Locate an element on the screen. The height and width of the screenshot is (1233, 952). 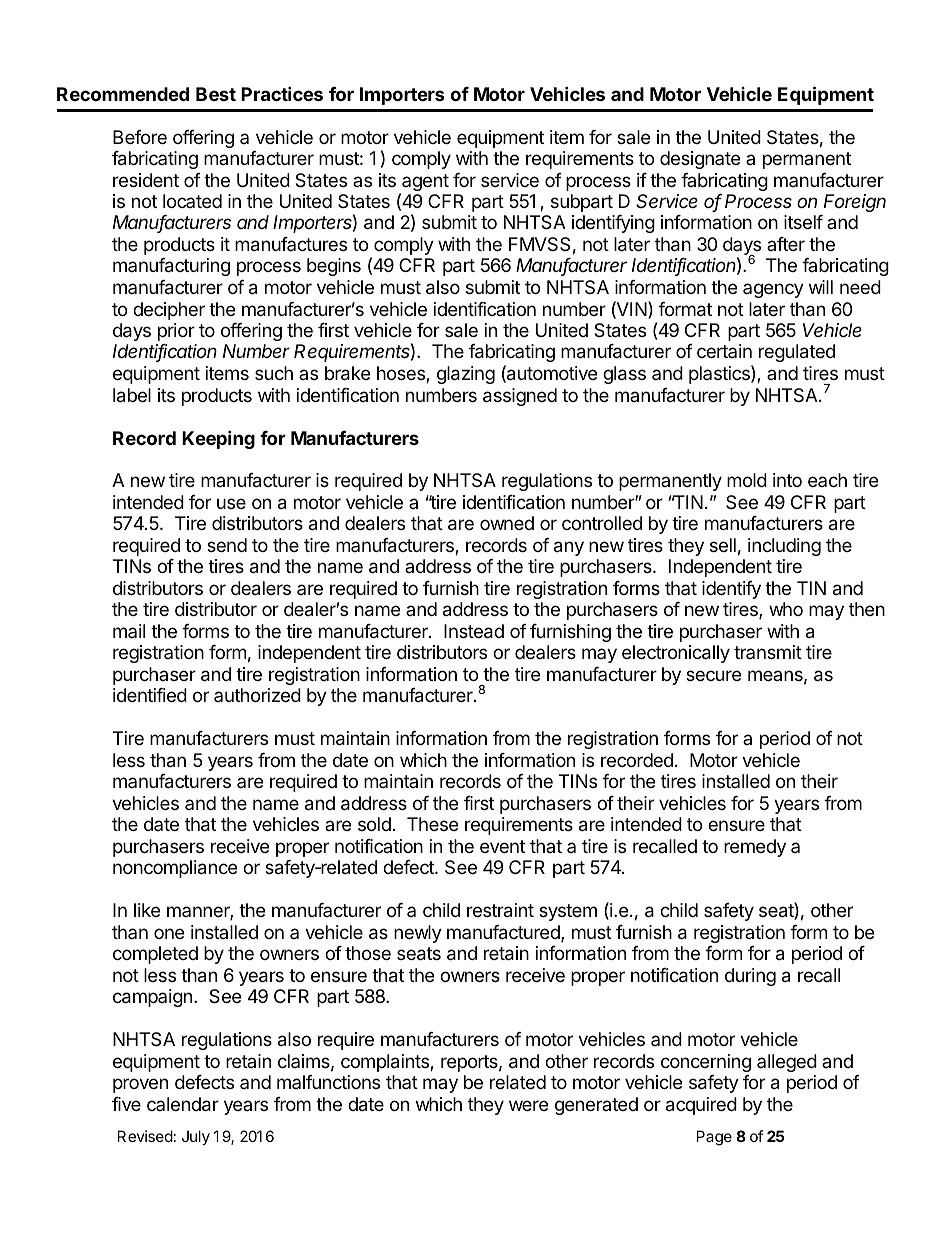
were is located at coordinates (528, 1105).
